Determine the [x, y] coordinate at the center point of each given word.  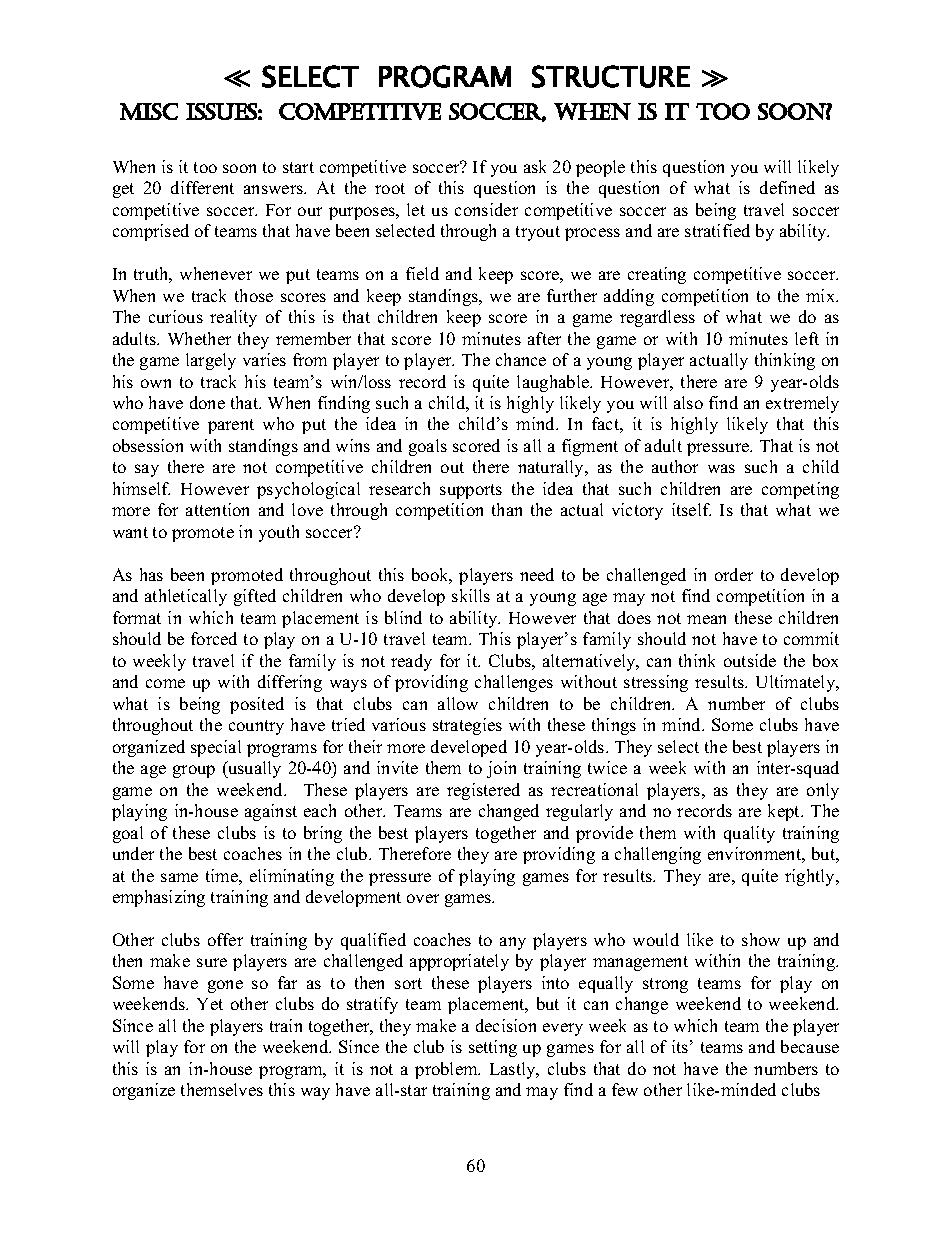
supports [471, 491]
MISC [149, 111]
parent [231, 426]
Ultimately [797, 683]
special [216, 748]
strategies [467, 726]
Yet [210, 1004]
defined [787, 187]
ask [535, 166]
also [688, 402]
